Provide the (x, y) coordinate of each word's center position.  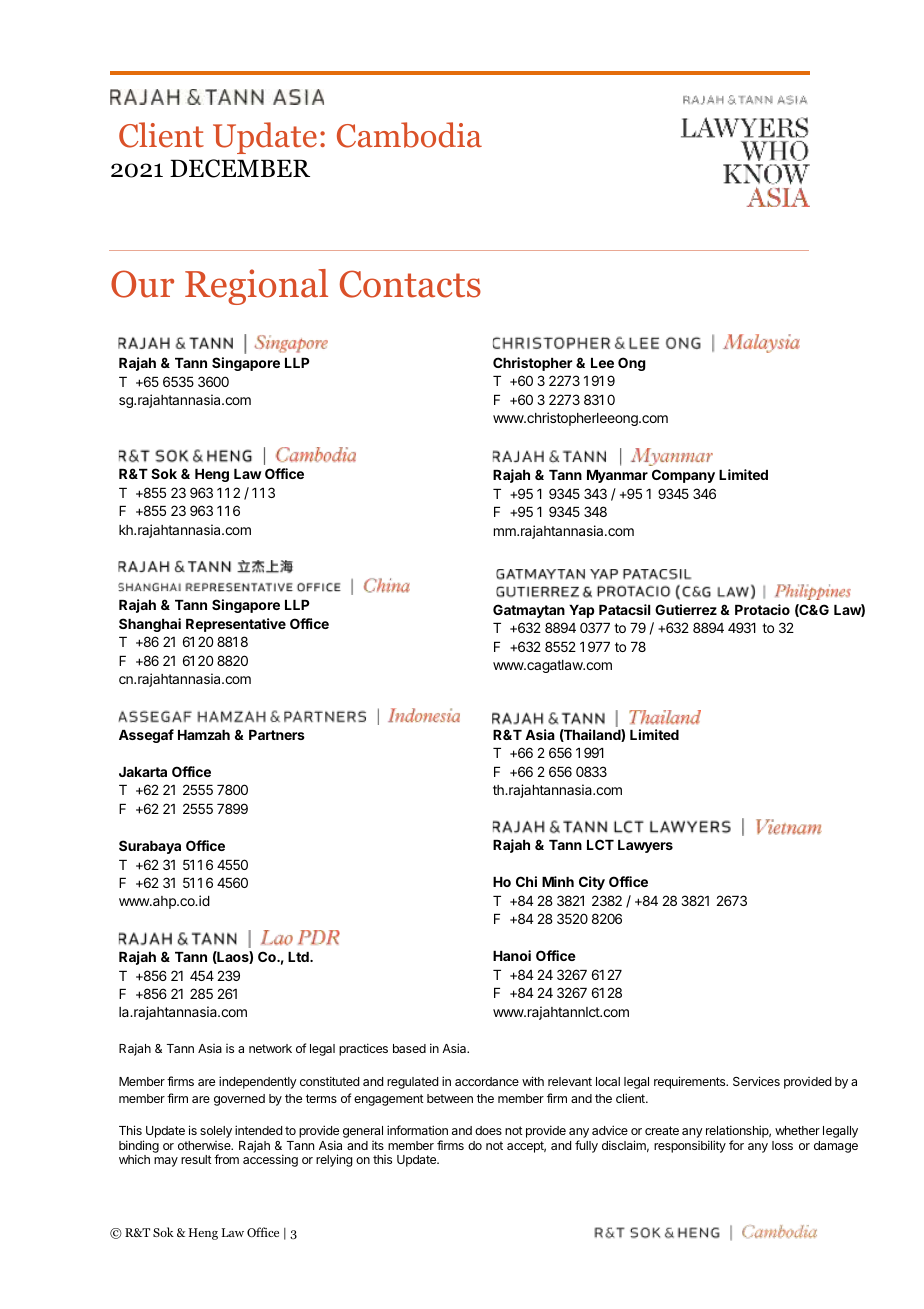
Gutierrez (686, 609)
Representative (236, 625)
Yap (582, 611)
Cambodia (409, 135)
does (488, 1130)
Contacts (410, 284)
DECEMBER (240, 168)
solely (216, 1132)
